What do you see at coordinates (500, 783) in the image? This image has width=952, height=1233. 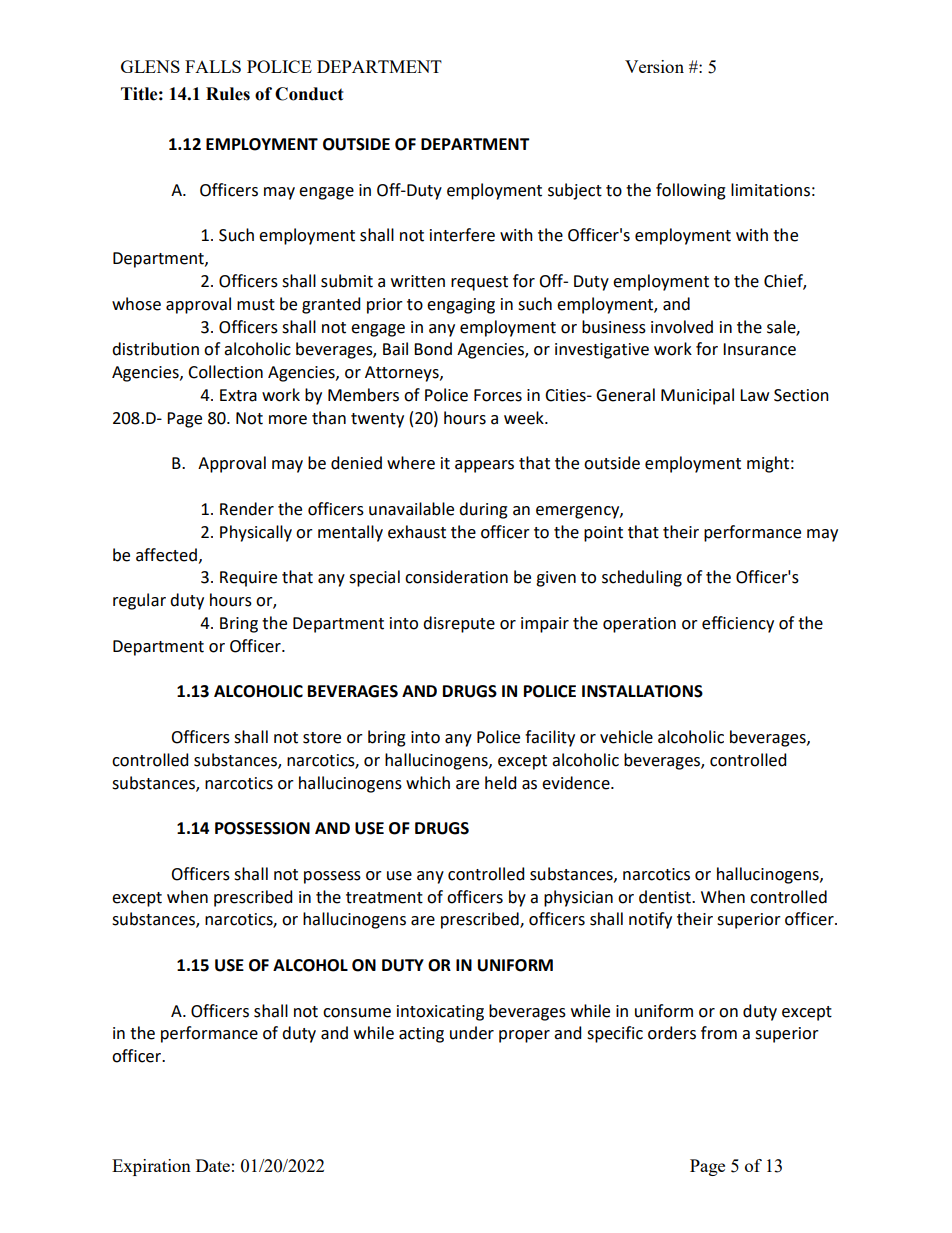 I see `held` at bounding box center [500, 783].
